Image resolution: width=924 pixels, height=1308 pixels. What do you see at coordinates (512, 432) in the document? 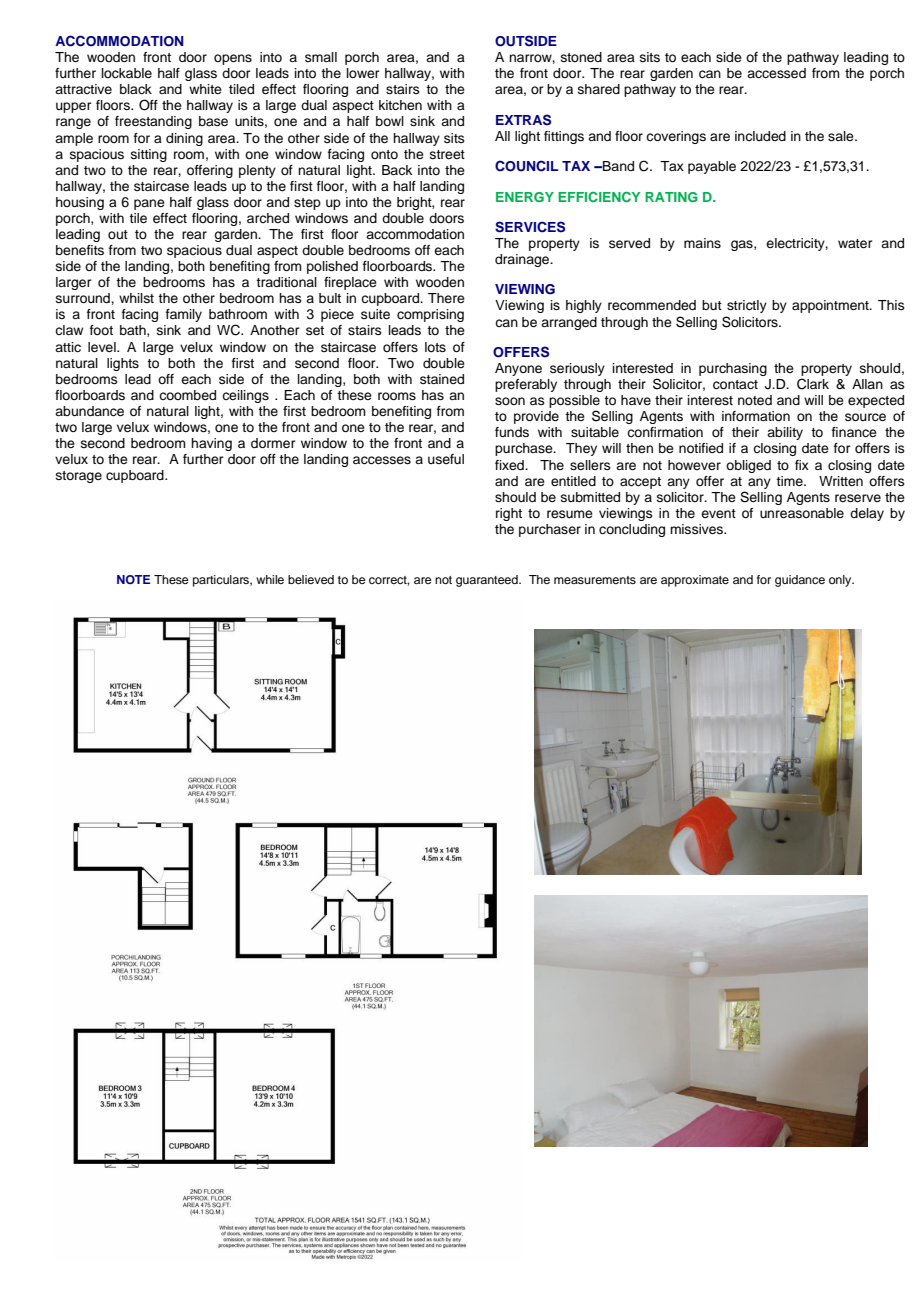
I see `funds` at bounding box center [512, 432].
